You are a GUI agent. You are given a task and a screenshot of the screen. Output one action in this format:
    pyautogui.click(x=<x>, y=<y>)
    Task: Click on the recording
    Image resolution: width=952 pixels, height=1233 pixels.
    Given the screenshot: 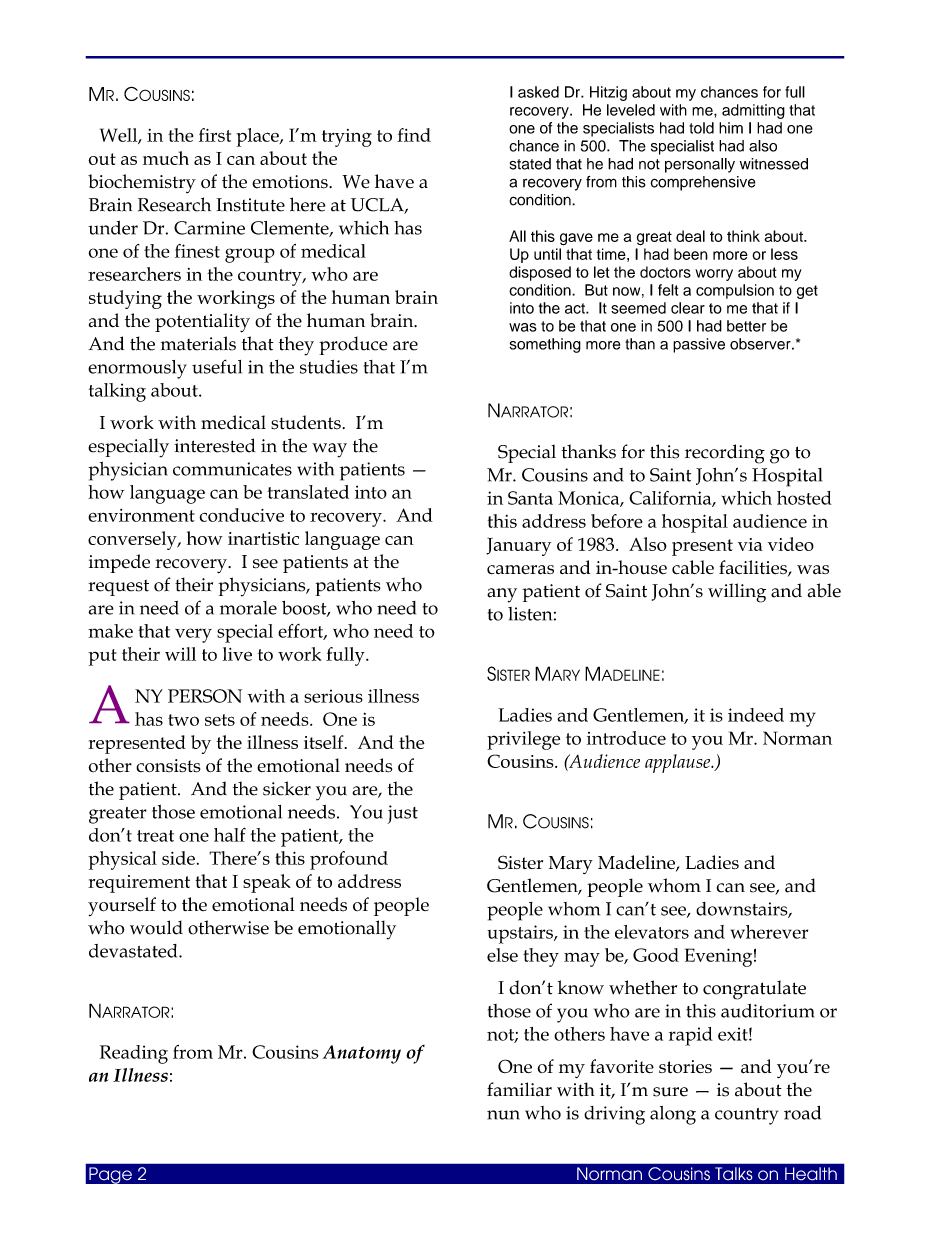 What is the action you would take?
    pyautogui.click(x=725, y=454)
